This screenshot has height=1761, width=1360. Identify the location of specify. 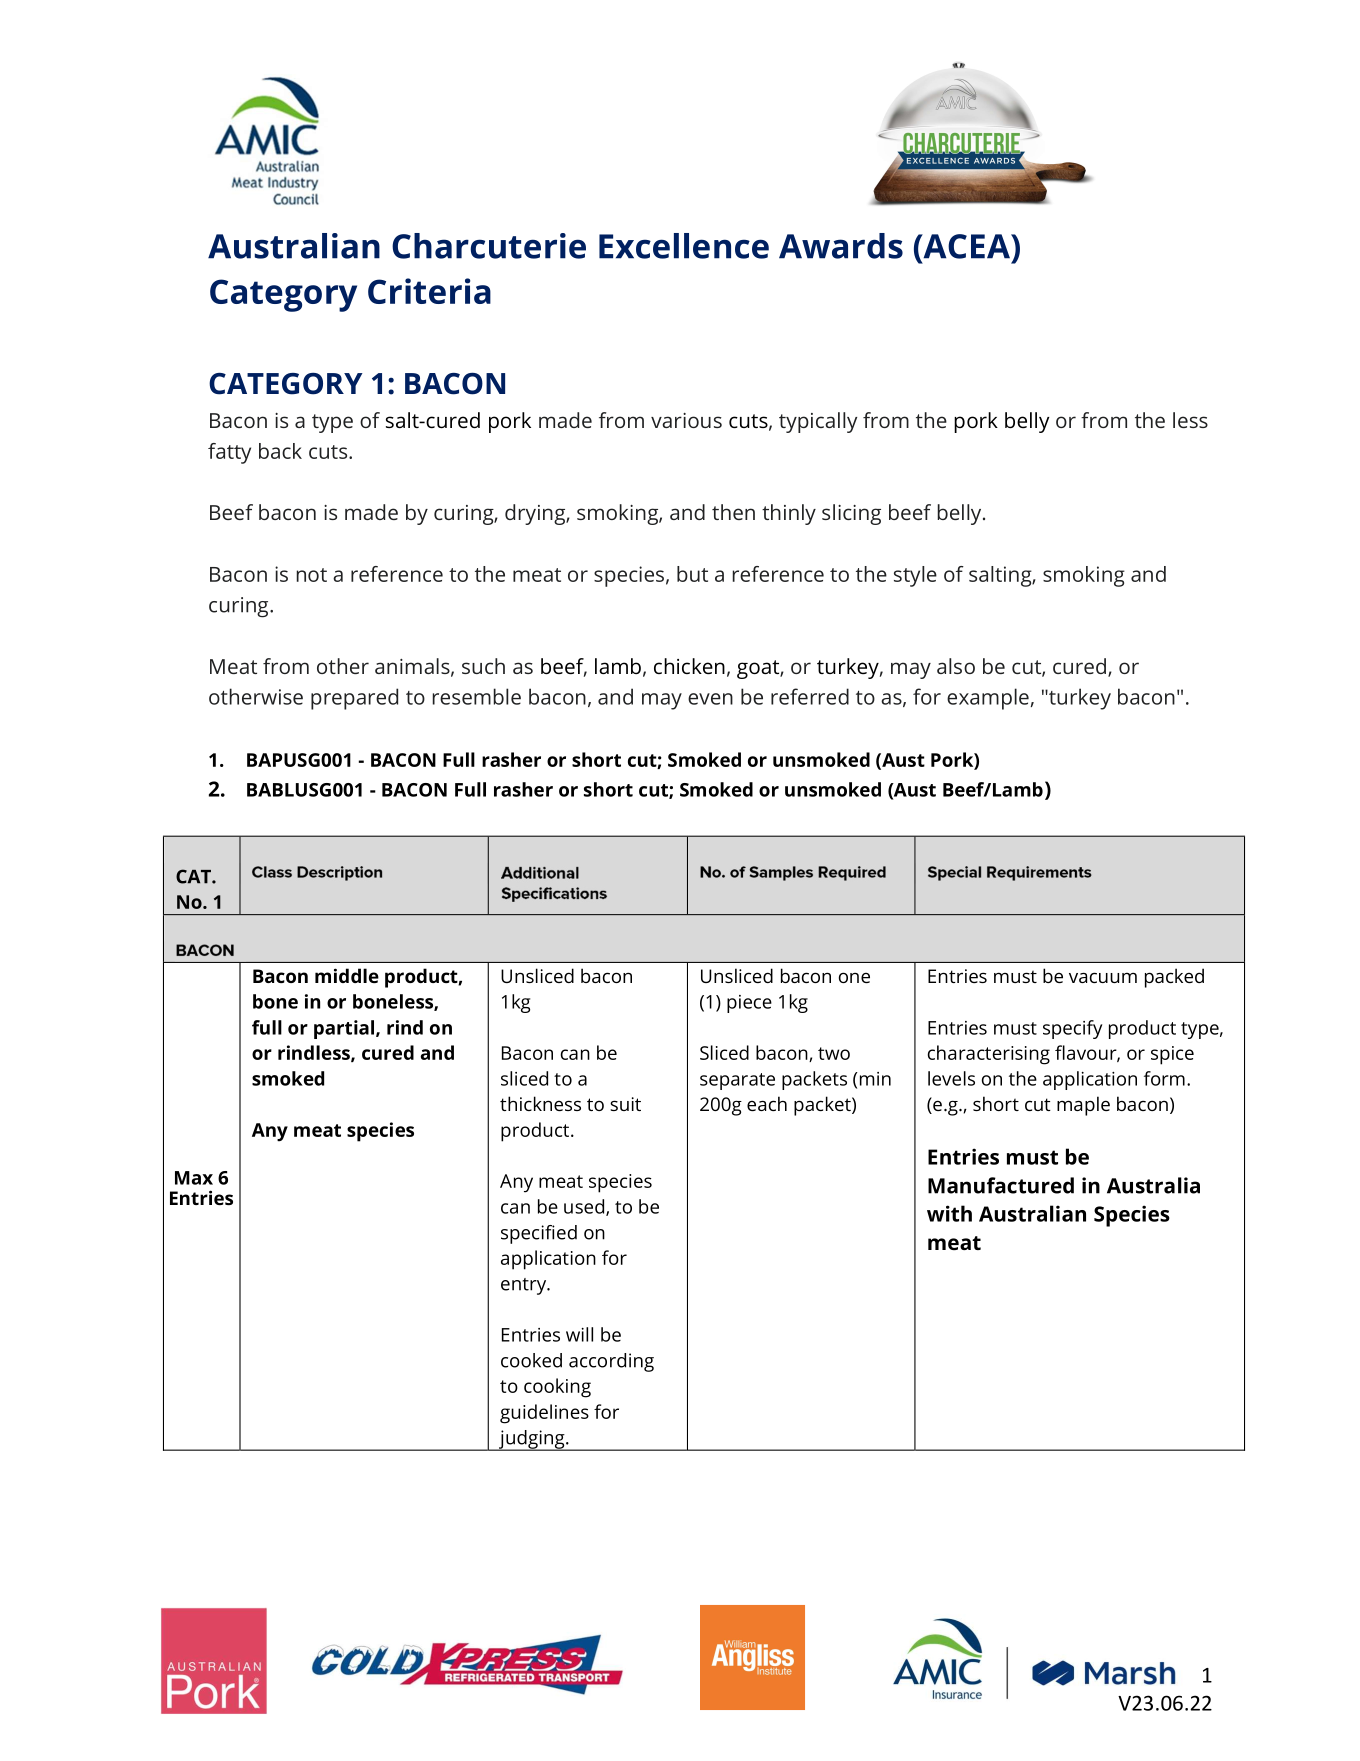
(1072, 1029).
